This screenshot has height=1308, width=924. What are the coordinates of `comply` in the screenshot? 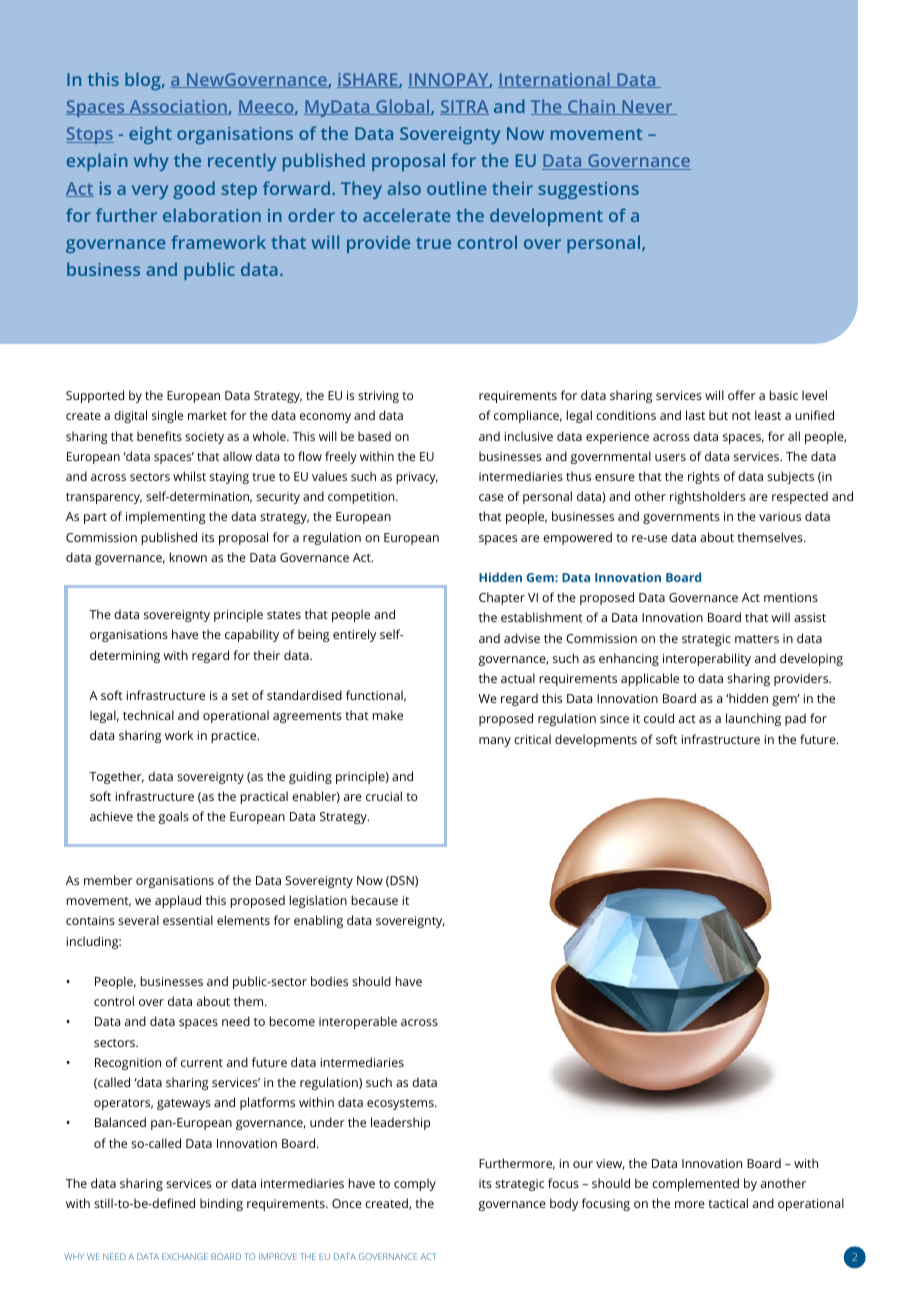 It's located at (415, 1184).
